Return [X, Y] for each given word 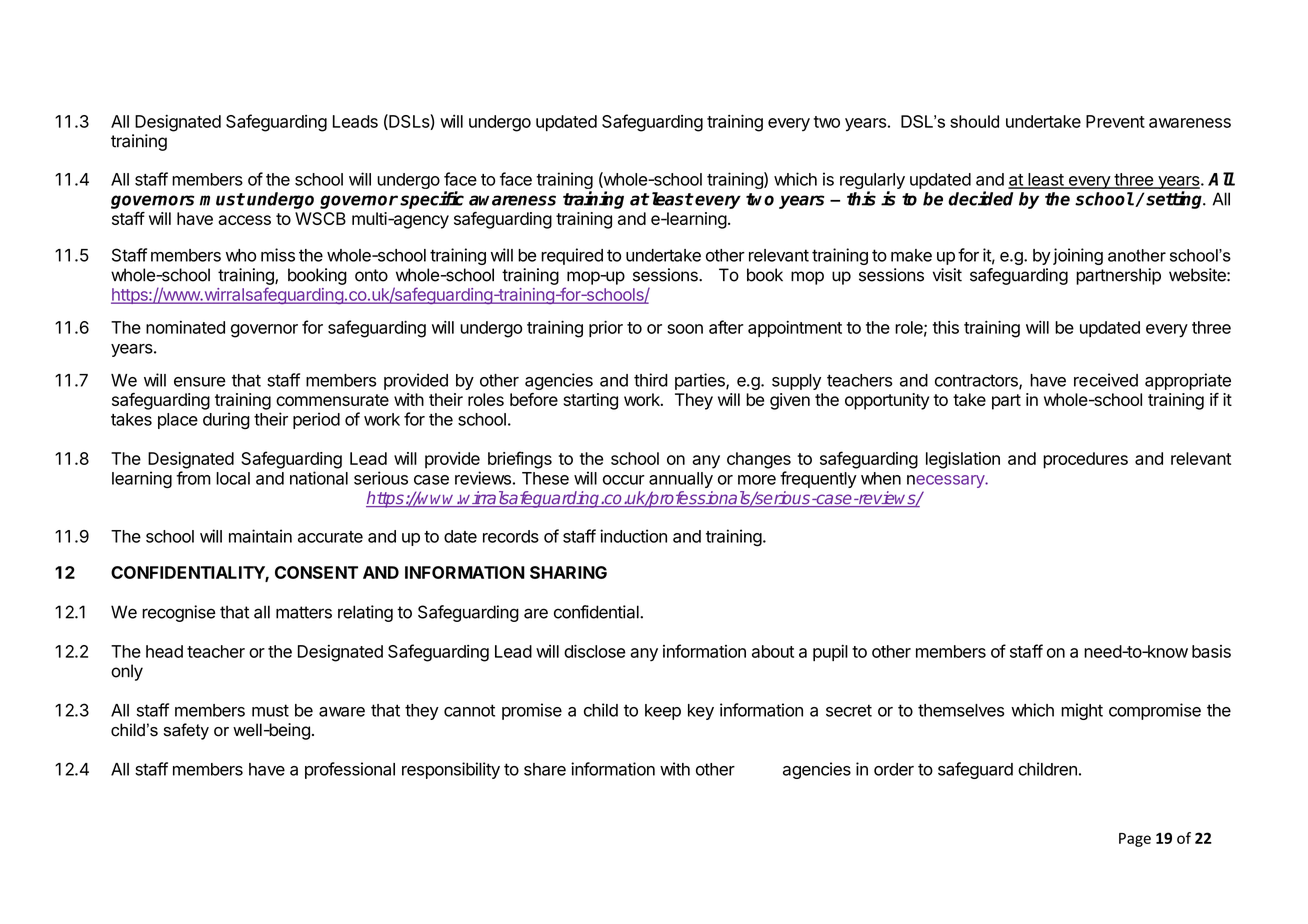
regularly [872, 182]
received [1106, 380]
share [545, 769]
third [651, 380]
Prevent [1115, 121]
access [244, 220]
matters [304, 612]
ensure [200, 382]
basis [1211, 651]
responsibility [451, 770]
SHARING [568, 572]
